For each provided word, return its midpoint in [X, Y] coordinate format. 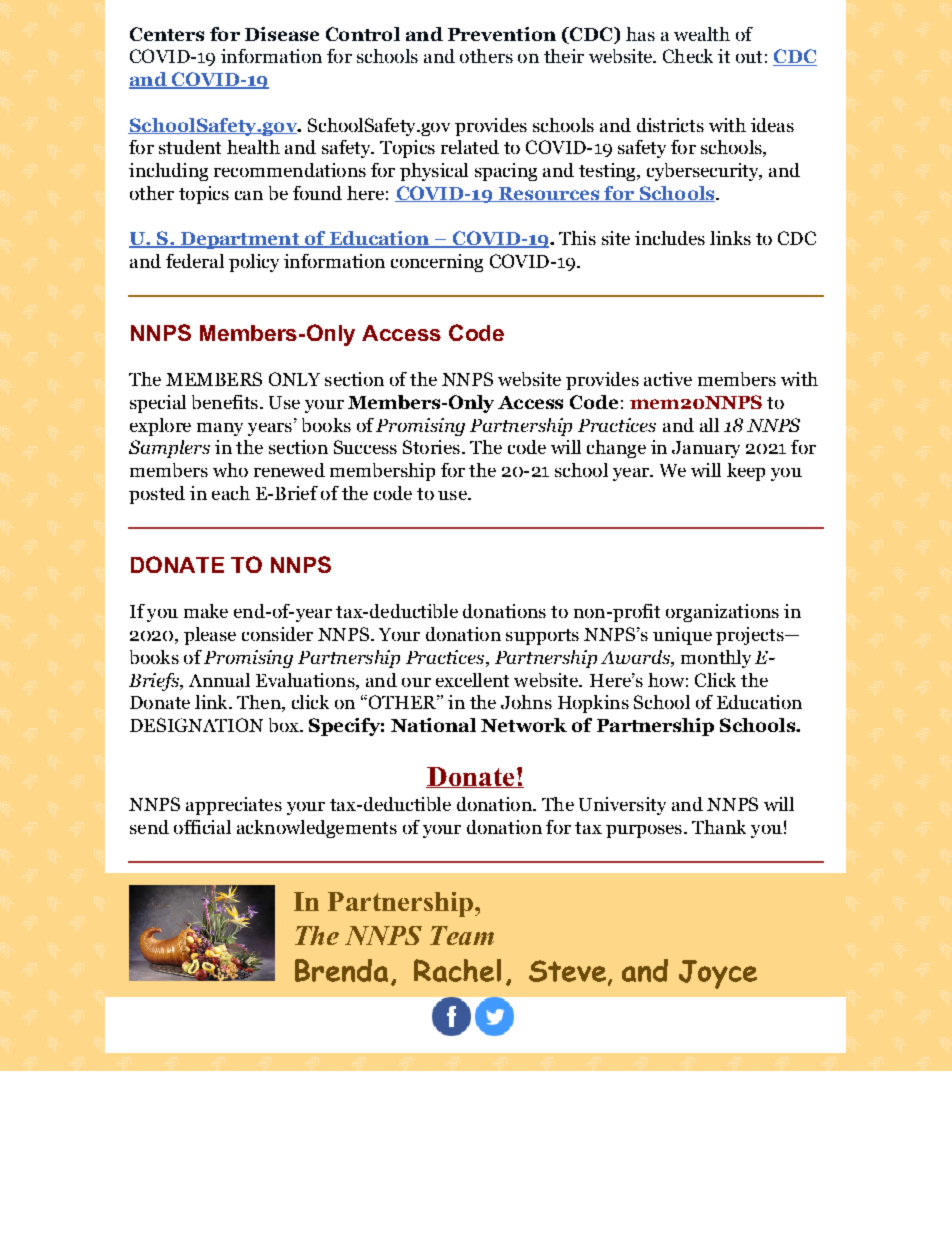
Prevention [502, 34]
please [210, 636]
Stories [431, 447]
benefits [225, 402]
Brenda [341, 970]
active [668, 379]
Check [688, 56]
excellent [472, 680]
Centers [167, 34]
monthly [716, 659]
